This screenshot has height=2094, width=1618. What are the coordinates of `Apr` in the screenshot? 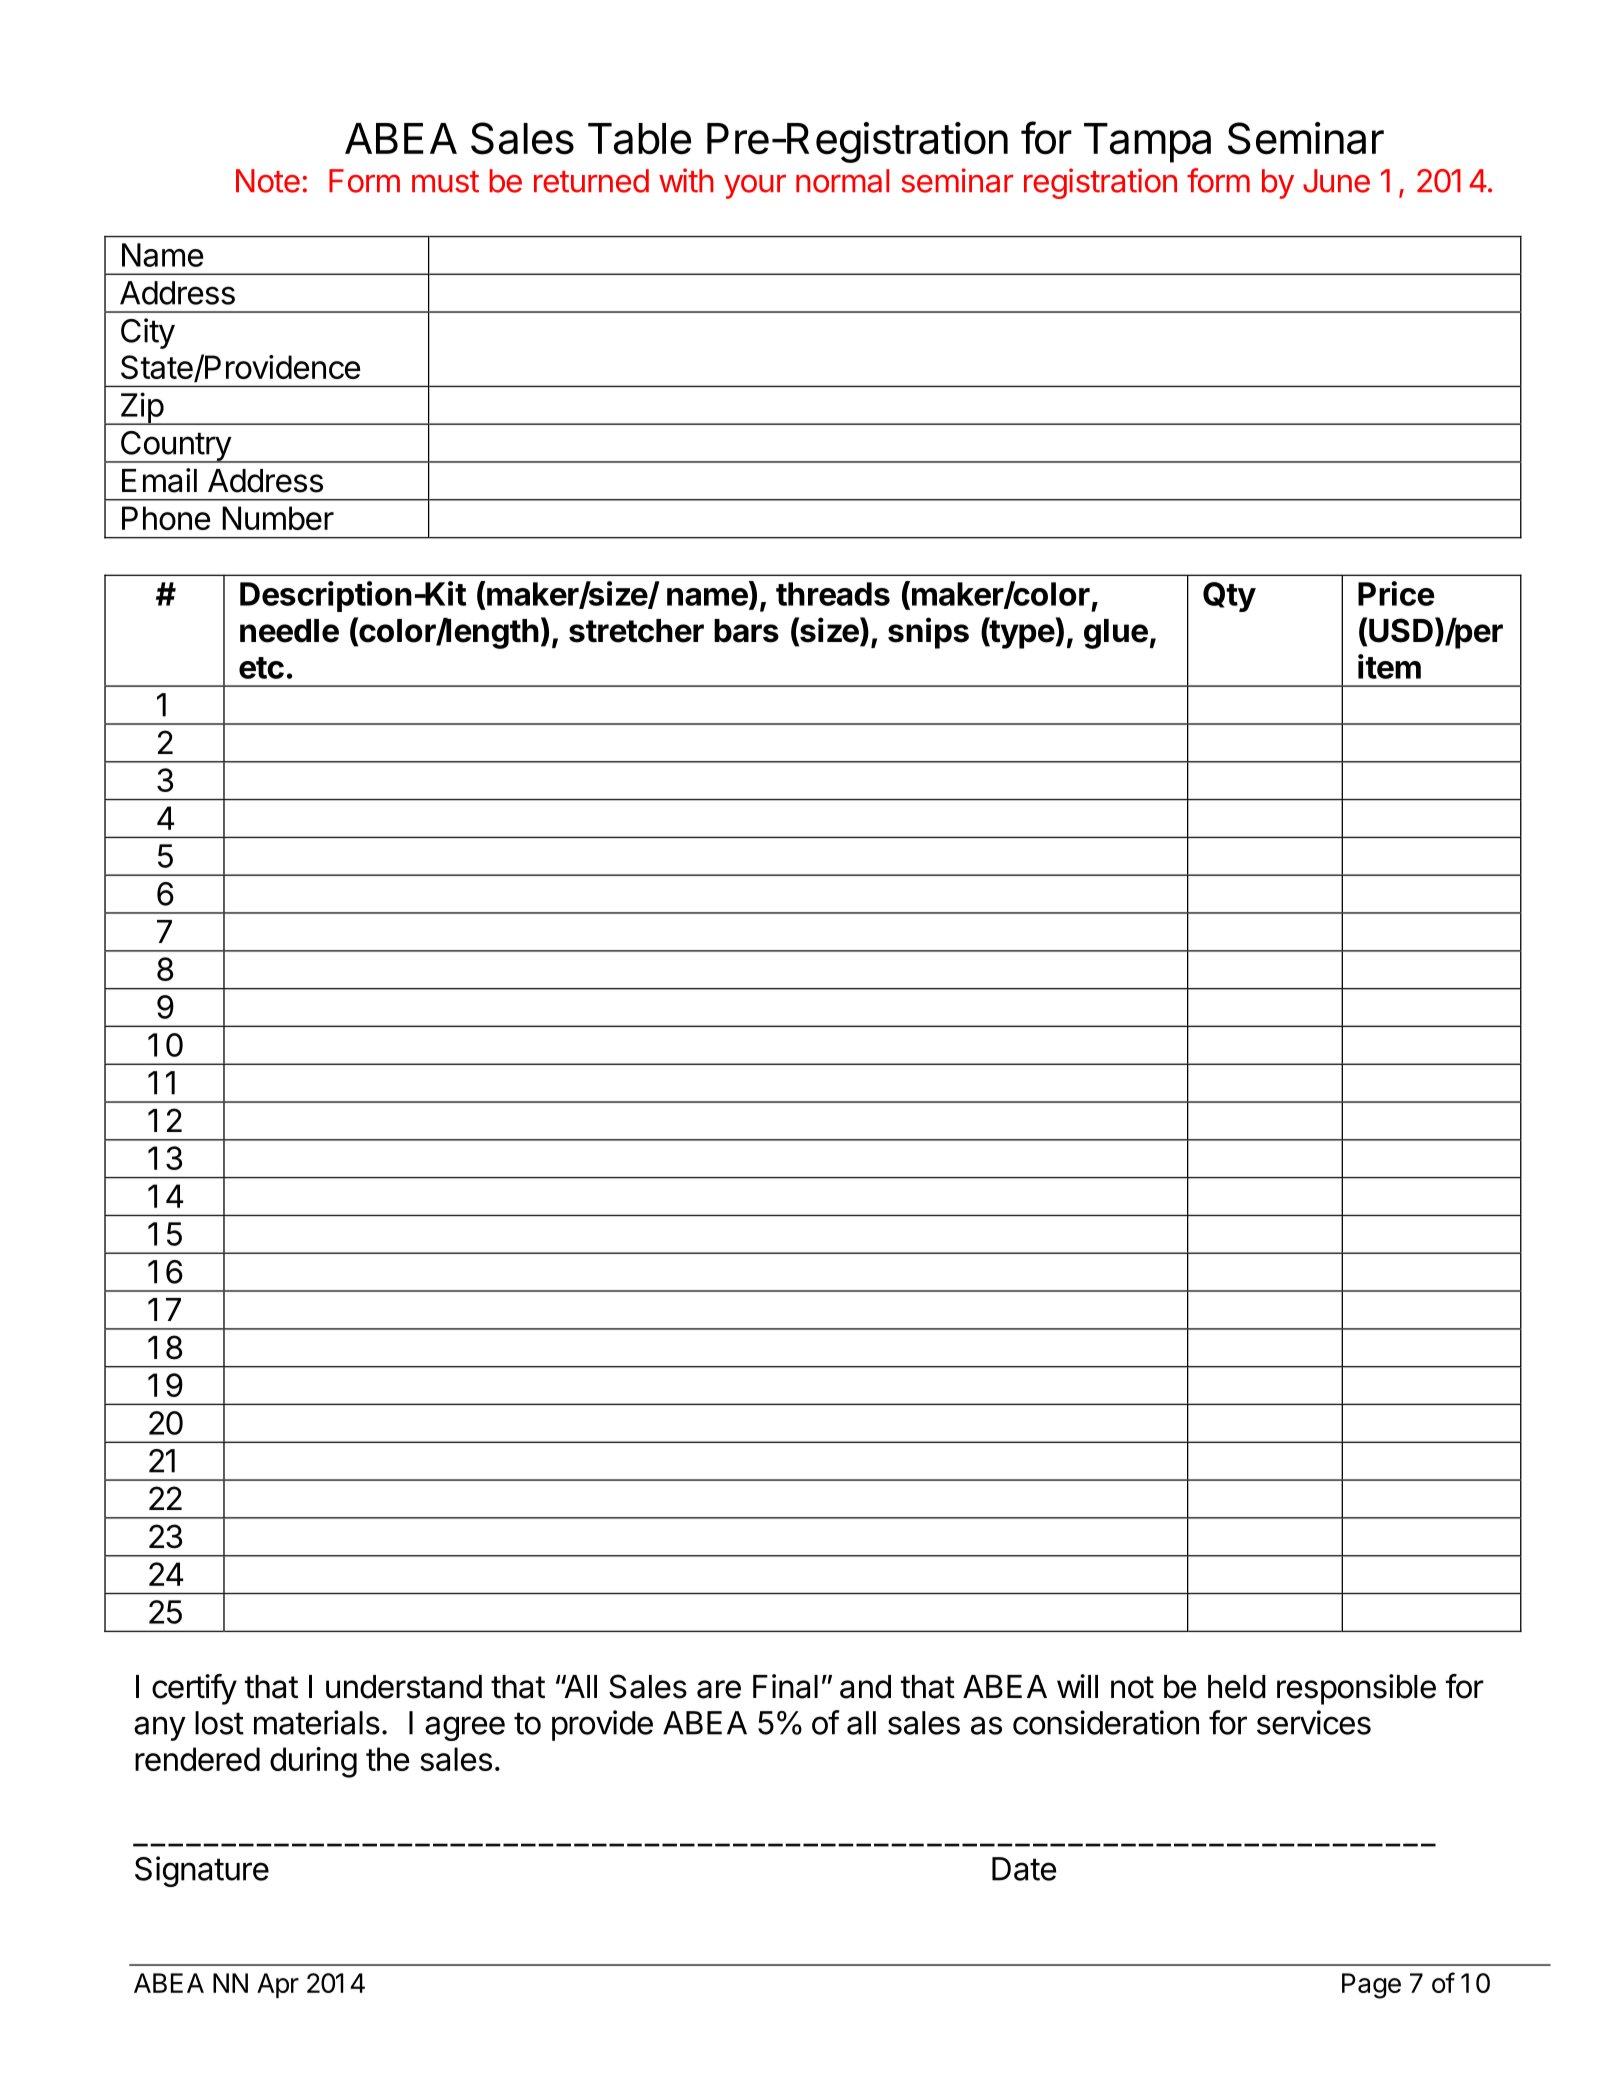 It's located at (278, 1985).
